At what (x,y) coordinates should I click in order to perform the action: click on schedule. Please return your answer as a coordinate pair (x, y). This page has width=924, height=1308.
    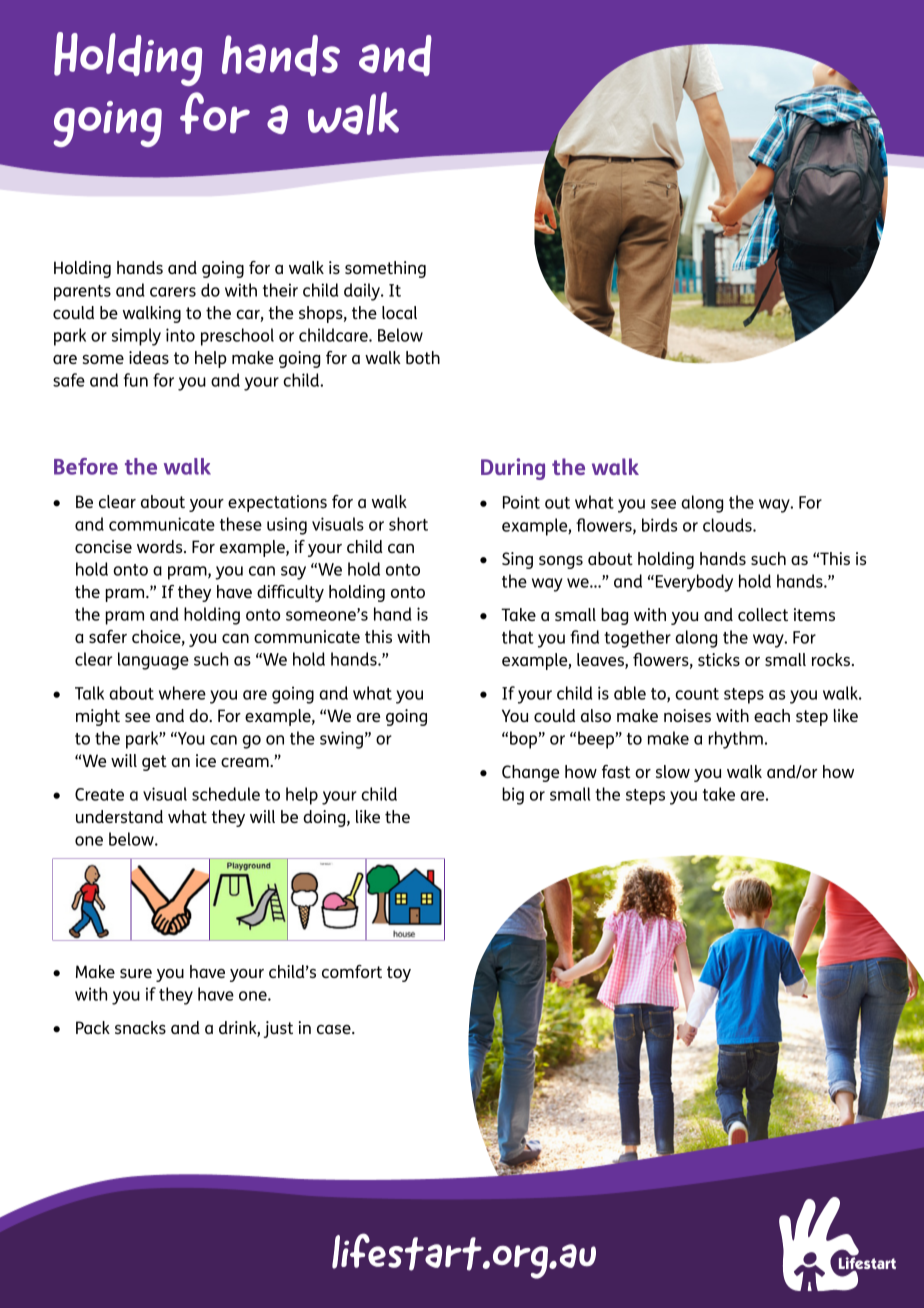
    Looking at the image, I should click on (226, 794).
